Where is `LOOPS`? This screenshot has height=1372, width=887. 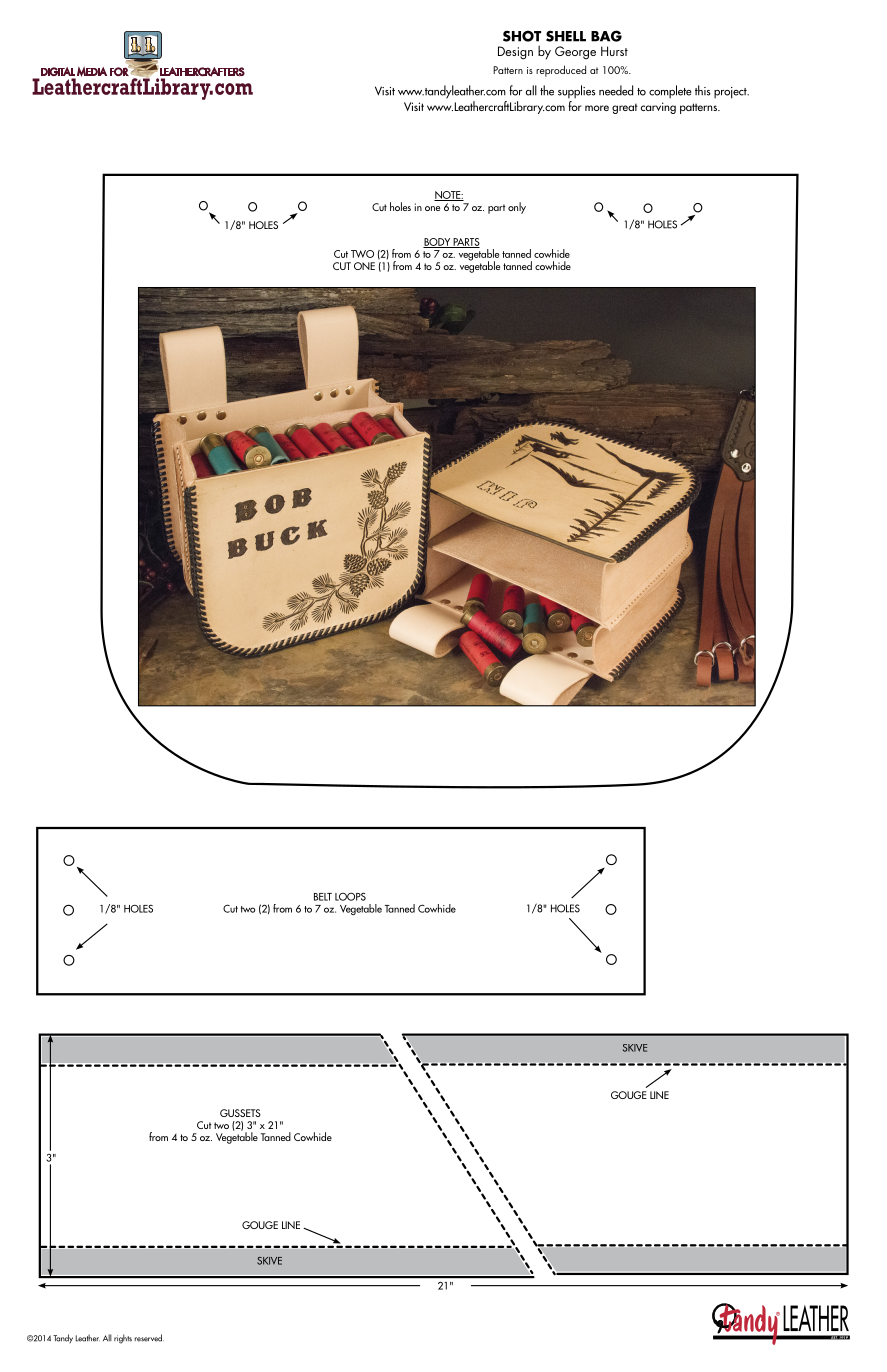
LOOPS is located at coordinates (350, 896).
